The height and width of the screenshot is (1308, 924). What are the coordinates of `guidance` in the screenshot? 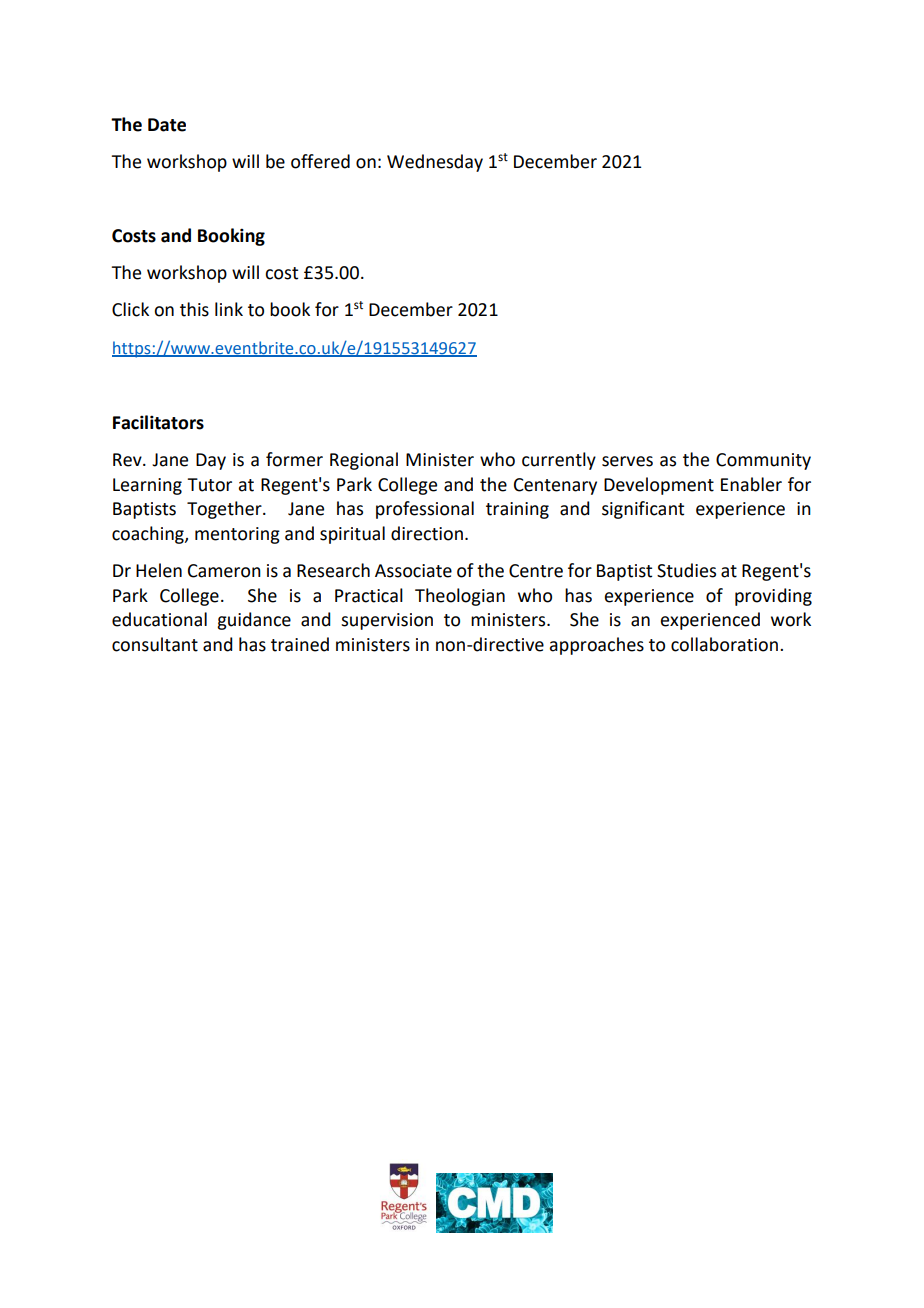 It's located at (254, 621).
